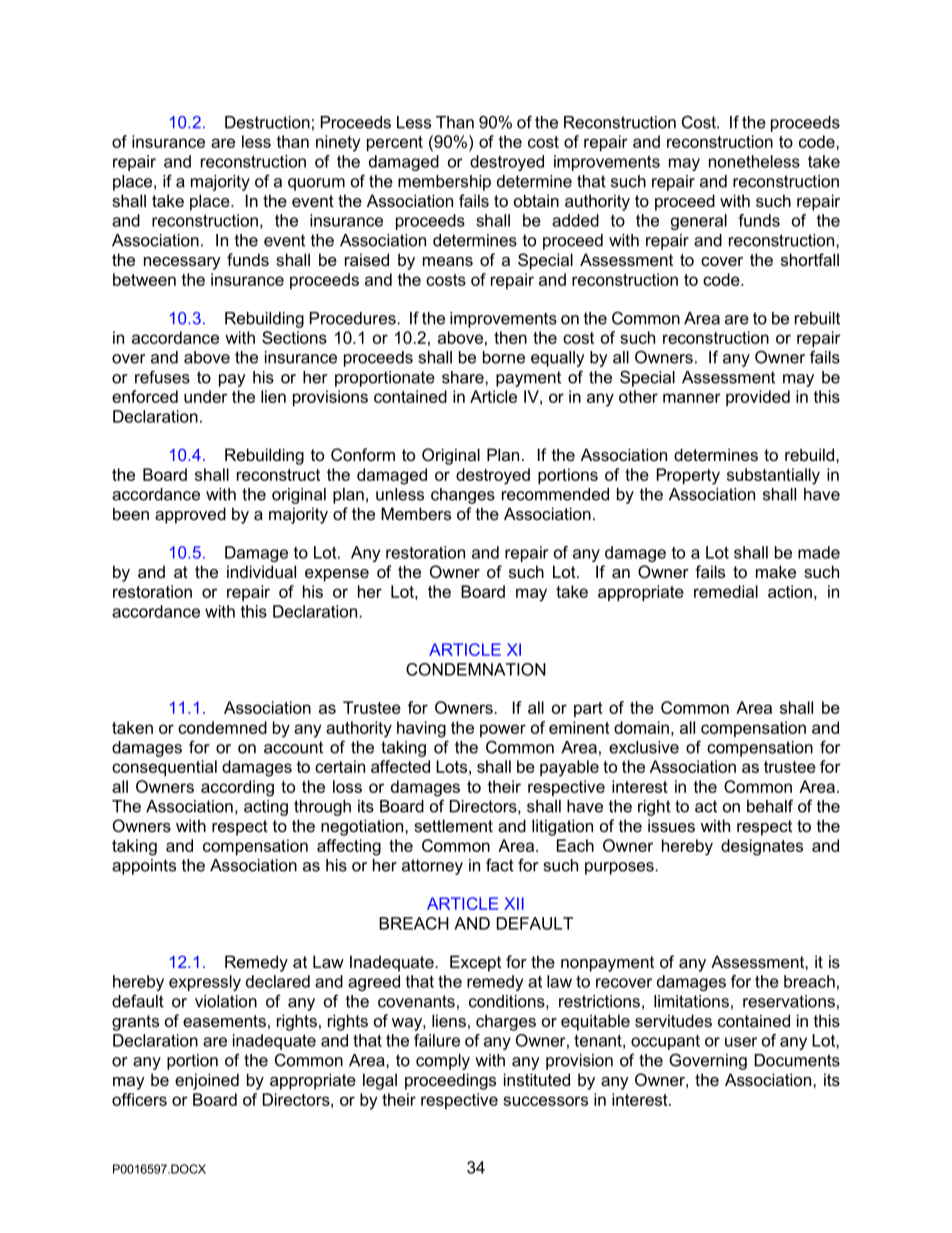  Describe the element at coordinates (762, 847) in the screenshot. I see `designates` at that location.
